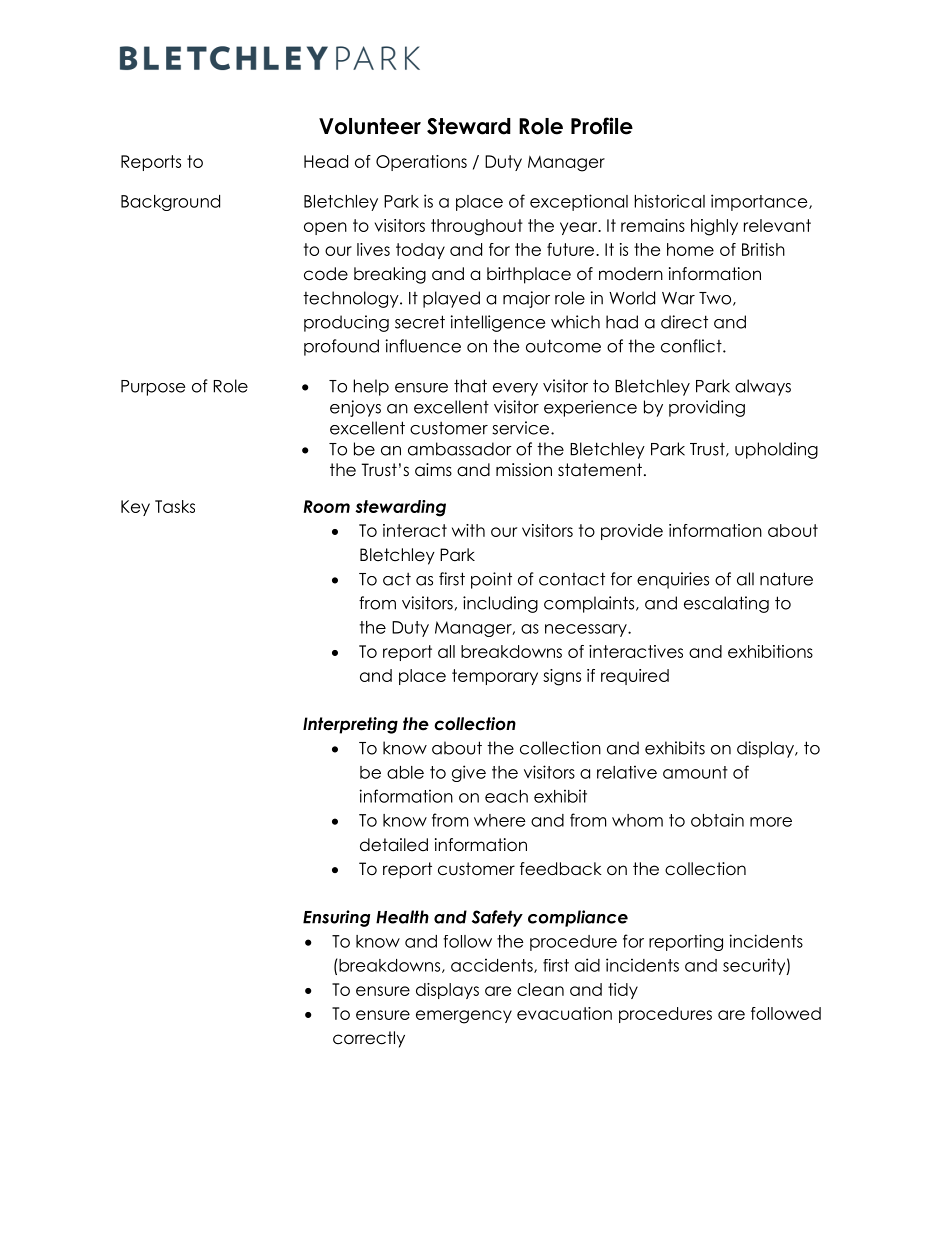 This screenshot has height=1233, width=952. I want to click on enquiries, so click(673, 580).
